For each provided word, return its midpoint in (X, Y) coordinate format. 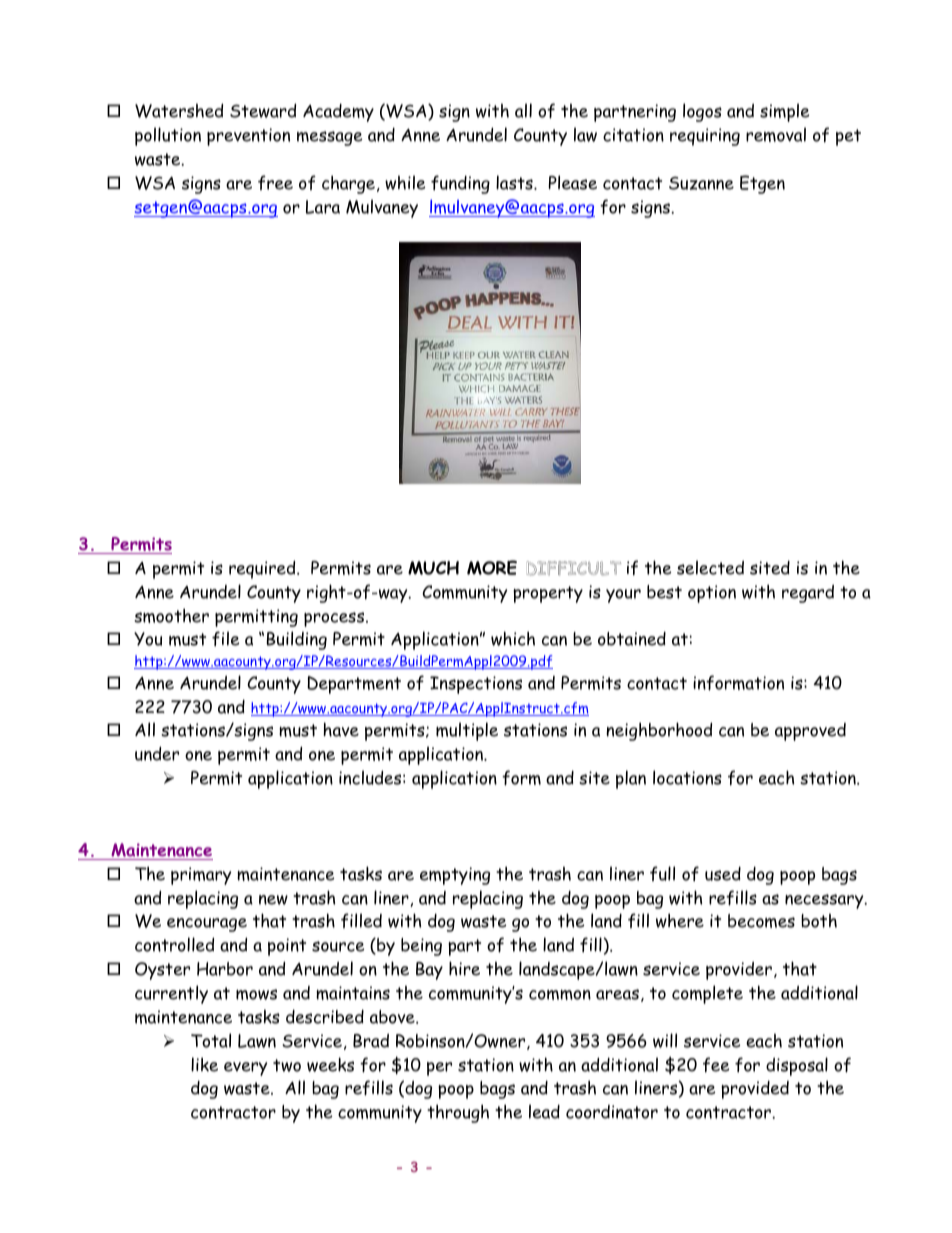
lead (544, 1111)
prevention (248, 137)
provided (755, 1089)
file (225, 638)
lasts (515, 182)
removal (776, 134)
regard (808, 594)
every (245, 1069)
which (513, 638)
